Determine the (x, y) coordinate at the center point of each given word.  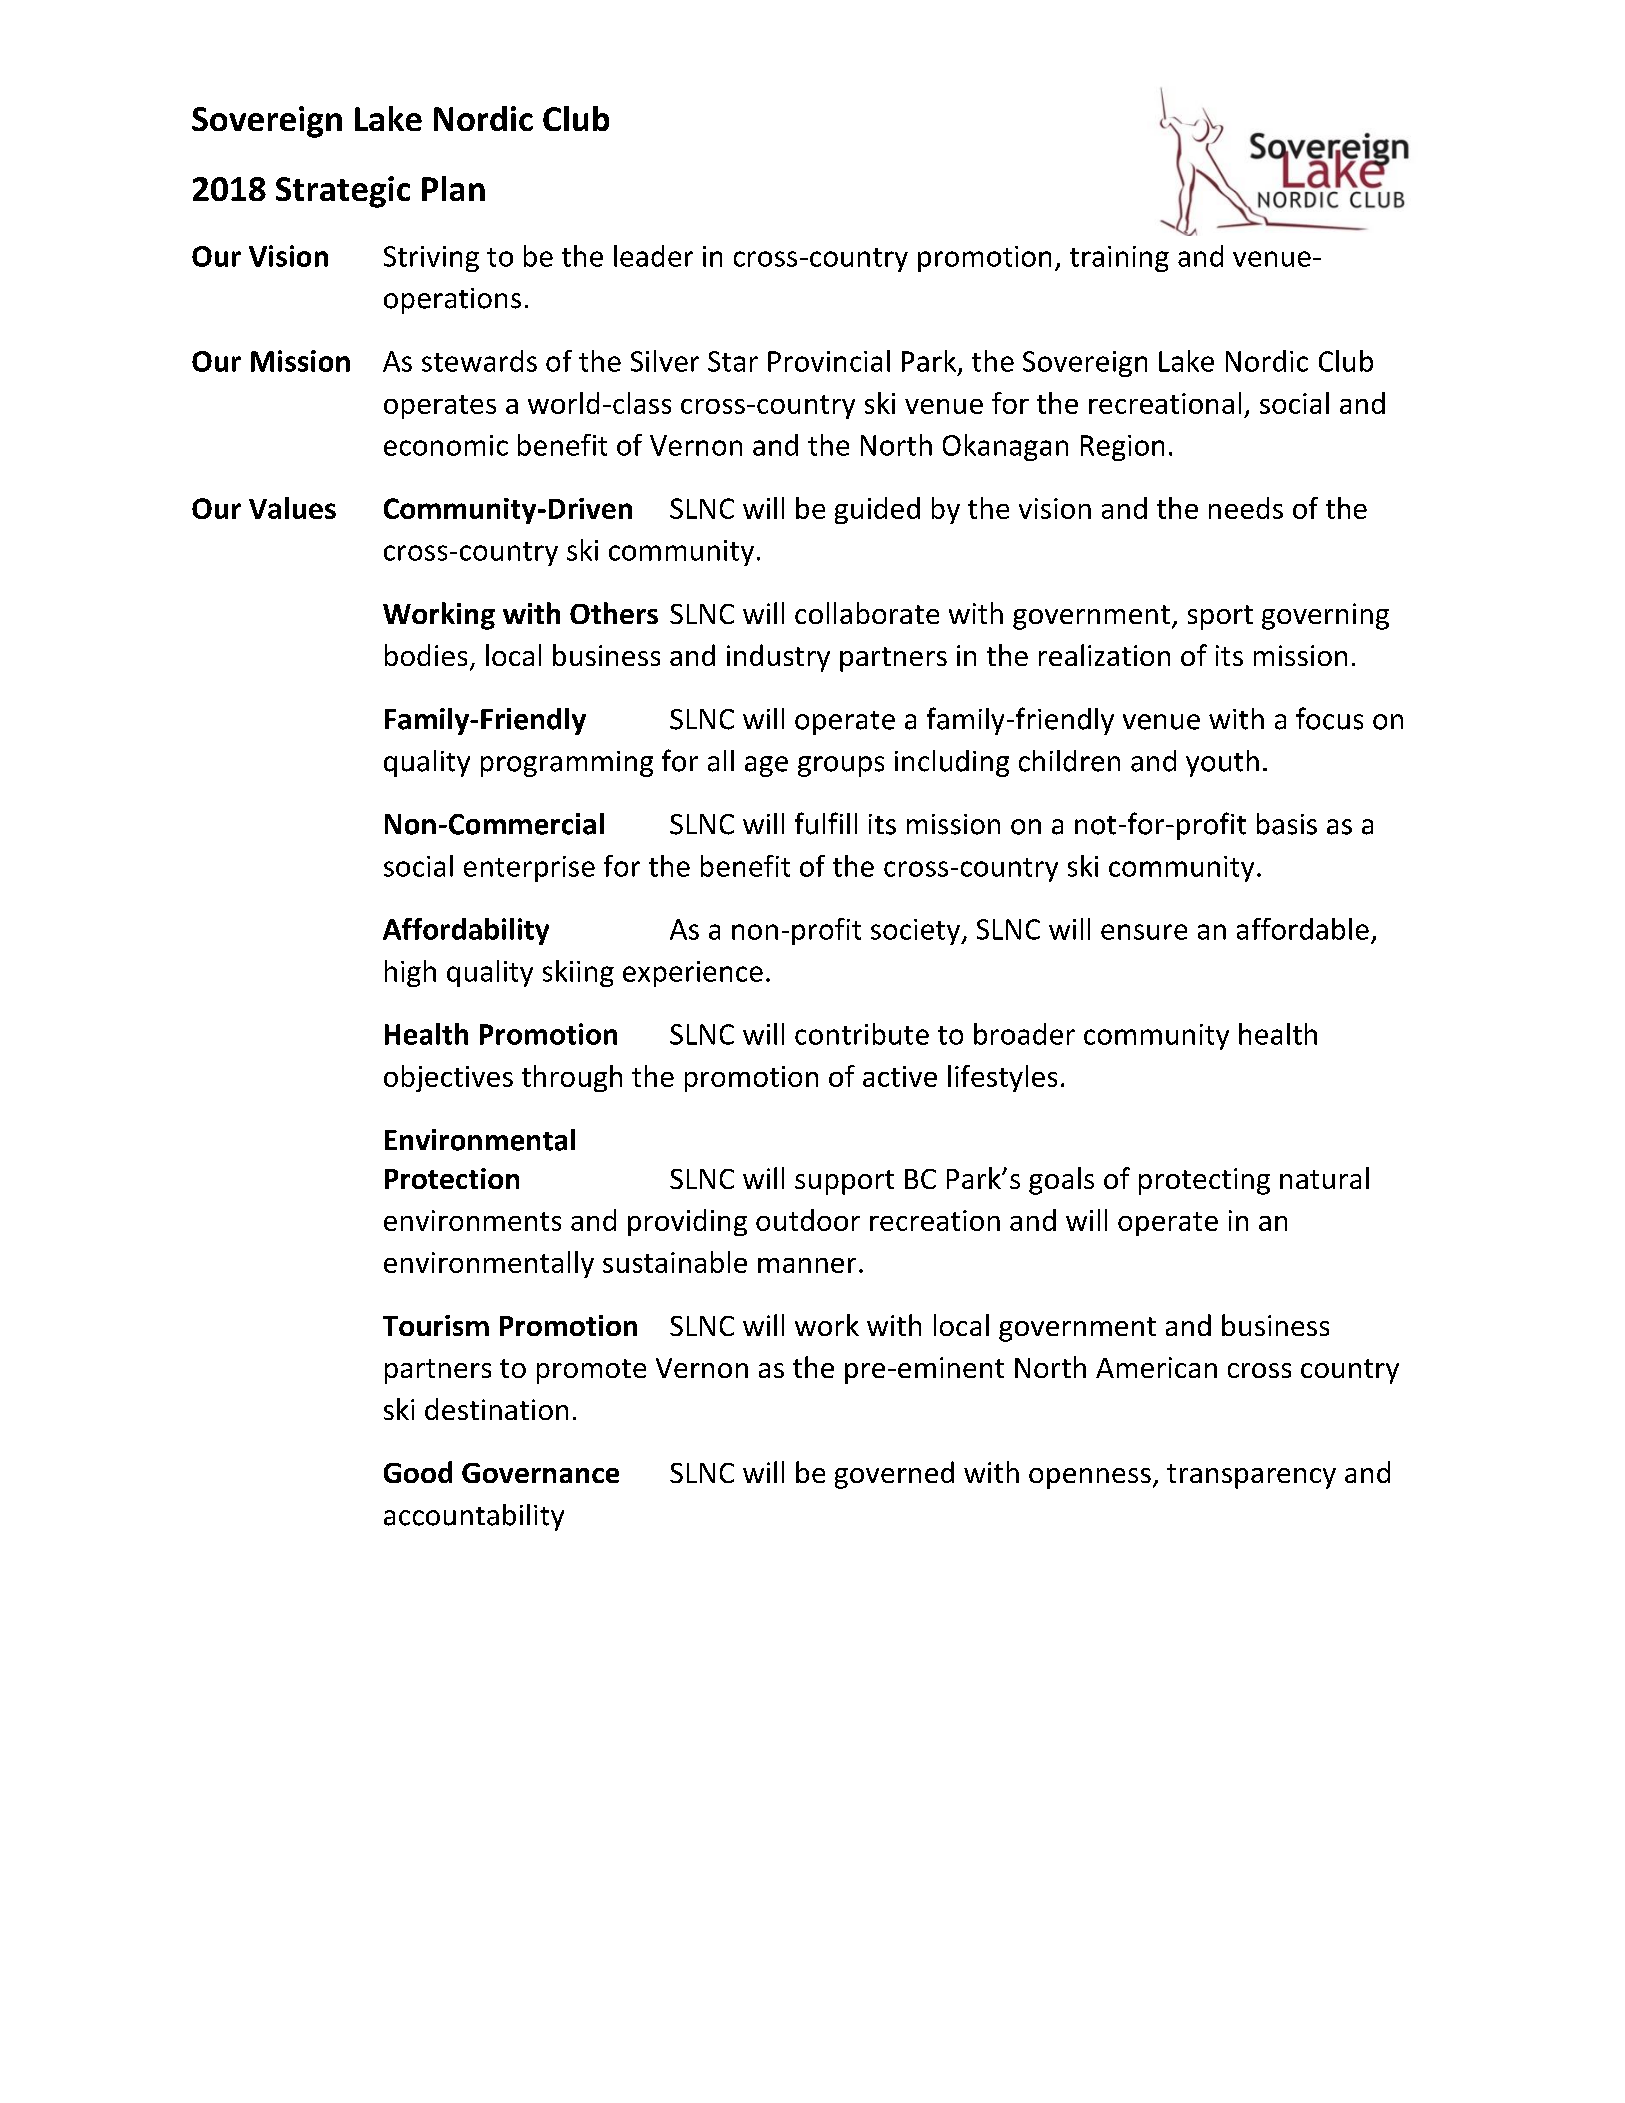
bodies (426, 655)
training (1119, 259)
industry (778, 658)
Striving (431, 259)
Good (418, 1472)
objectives (448, 1078)
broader (1024, 1034)
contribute (862, 1034)
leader (653, 256)
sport (1220, 617)
